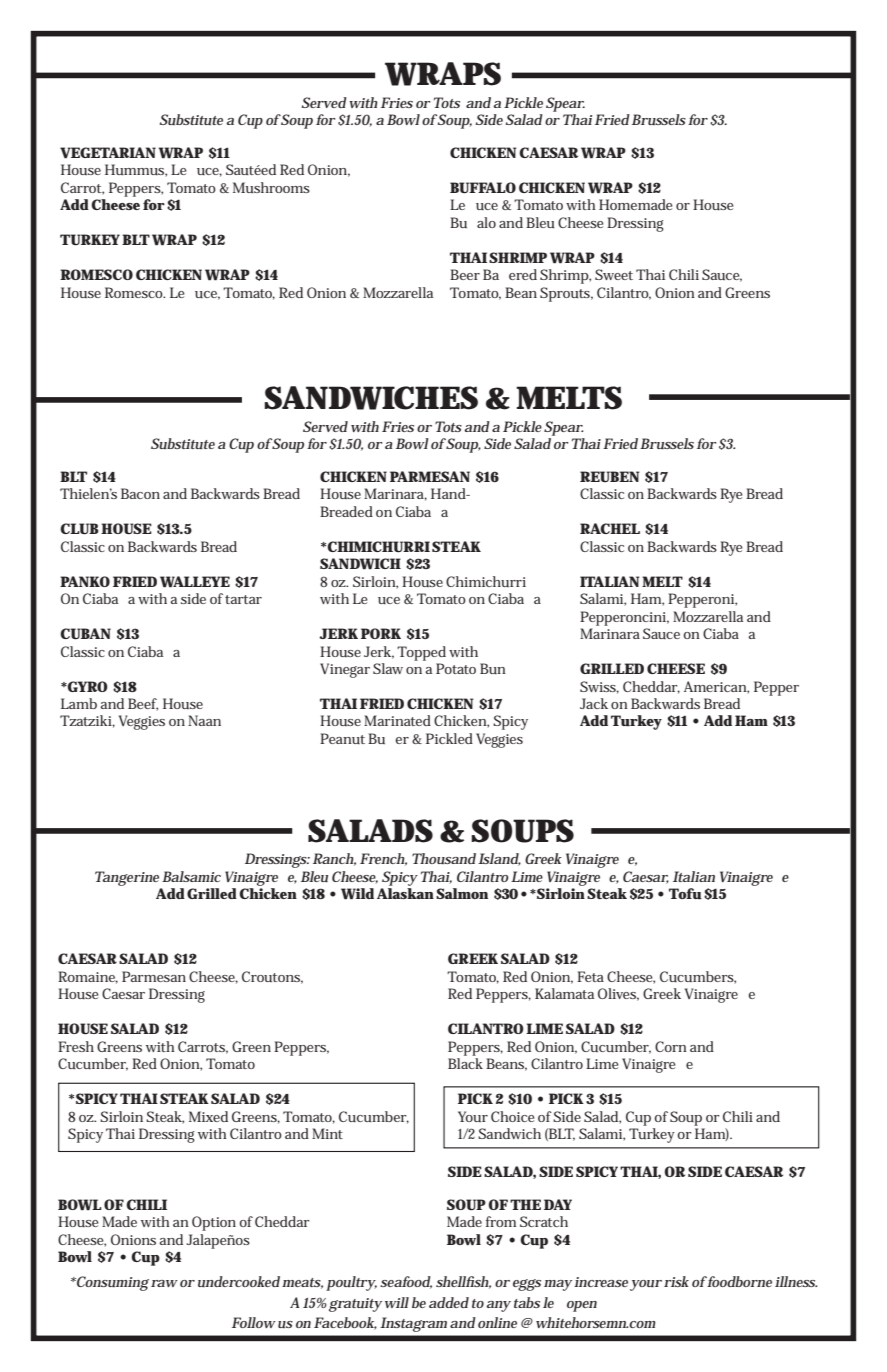  Describe the element at coordinates (164, 1283) in the screenshot. I see `raw` at that location.
